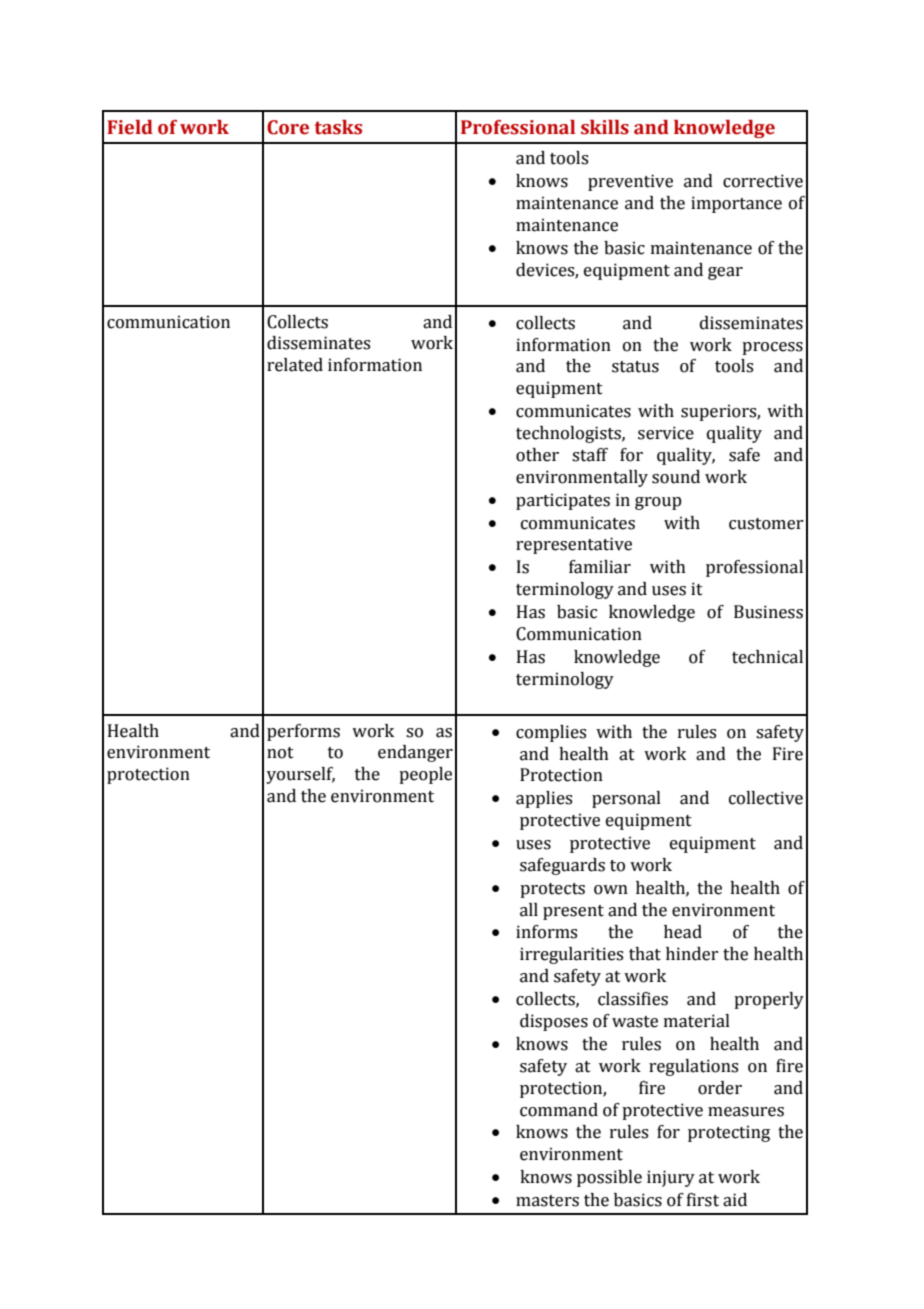  I want to click on yourself, so click(300, 775).
